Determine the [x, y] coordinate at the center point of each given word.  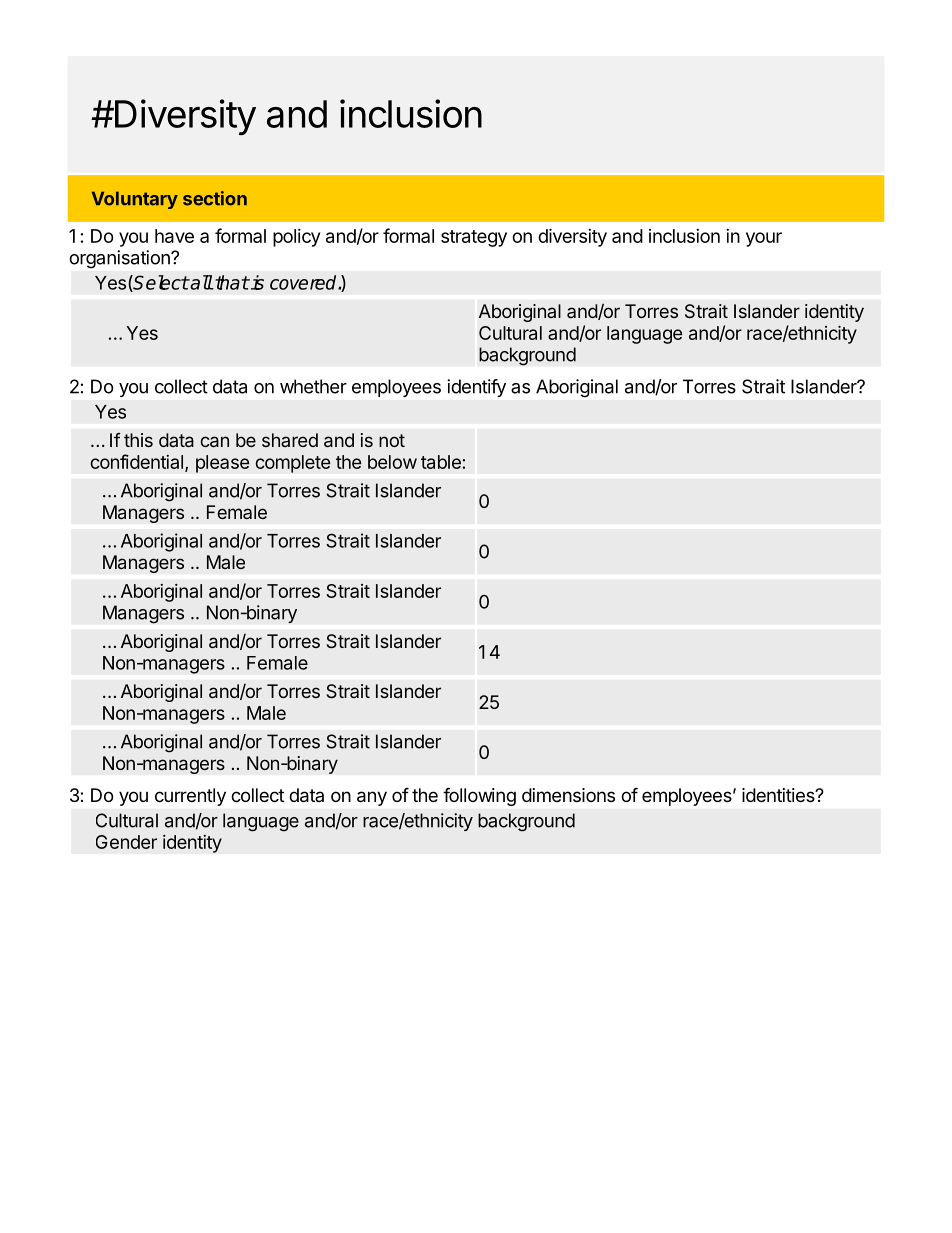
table [441, 462]
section [215, 198]
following [479, 797]
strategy [474, 238]
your [764, 239]
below [392, 462]
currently [190, 797]
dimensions [568, 795]
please [223, 464]
